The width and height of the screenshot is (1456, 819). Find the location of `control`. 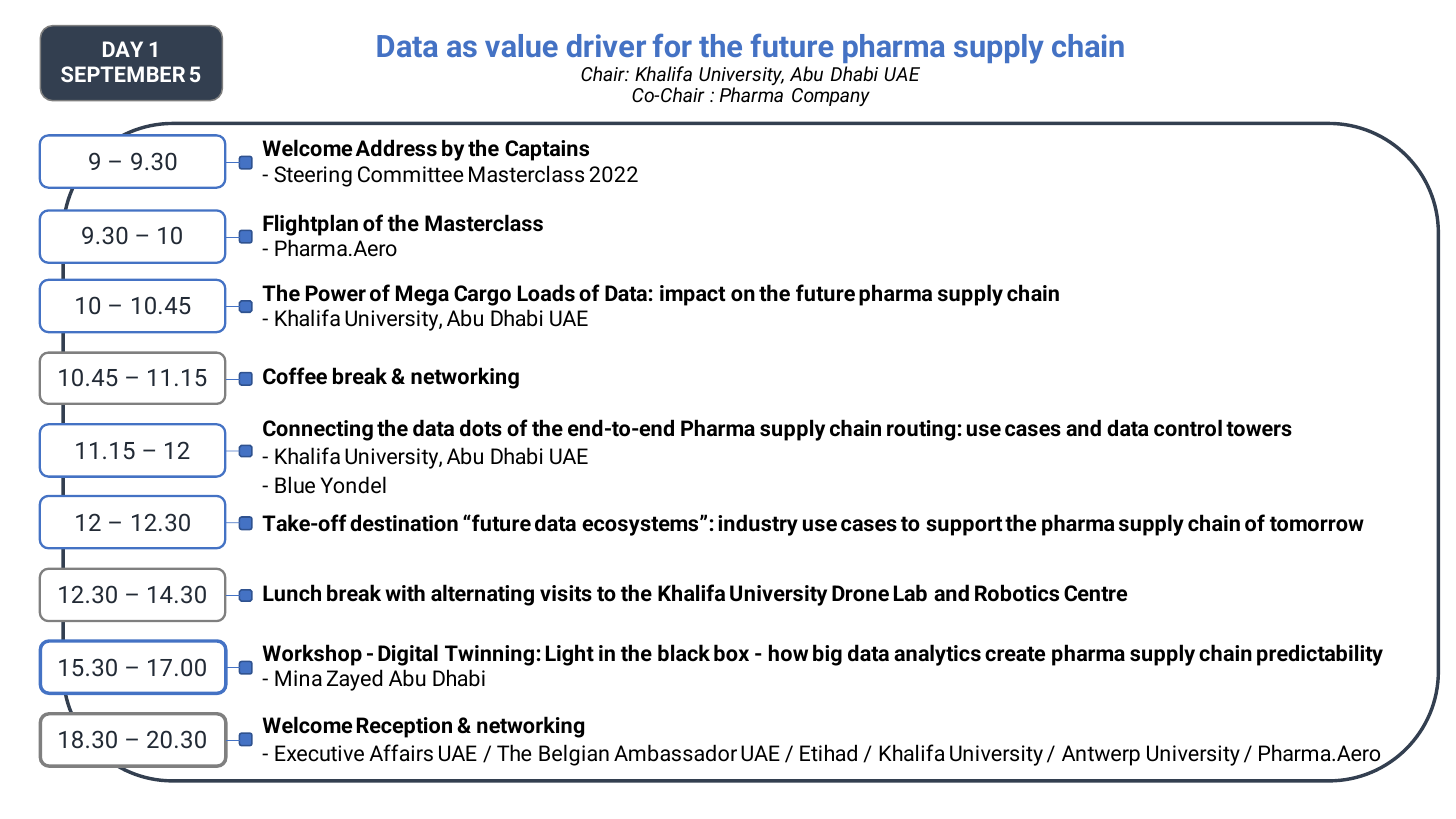

control is located at coordinates (1188, 428).
